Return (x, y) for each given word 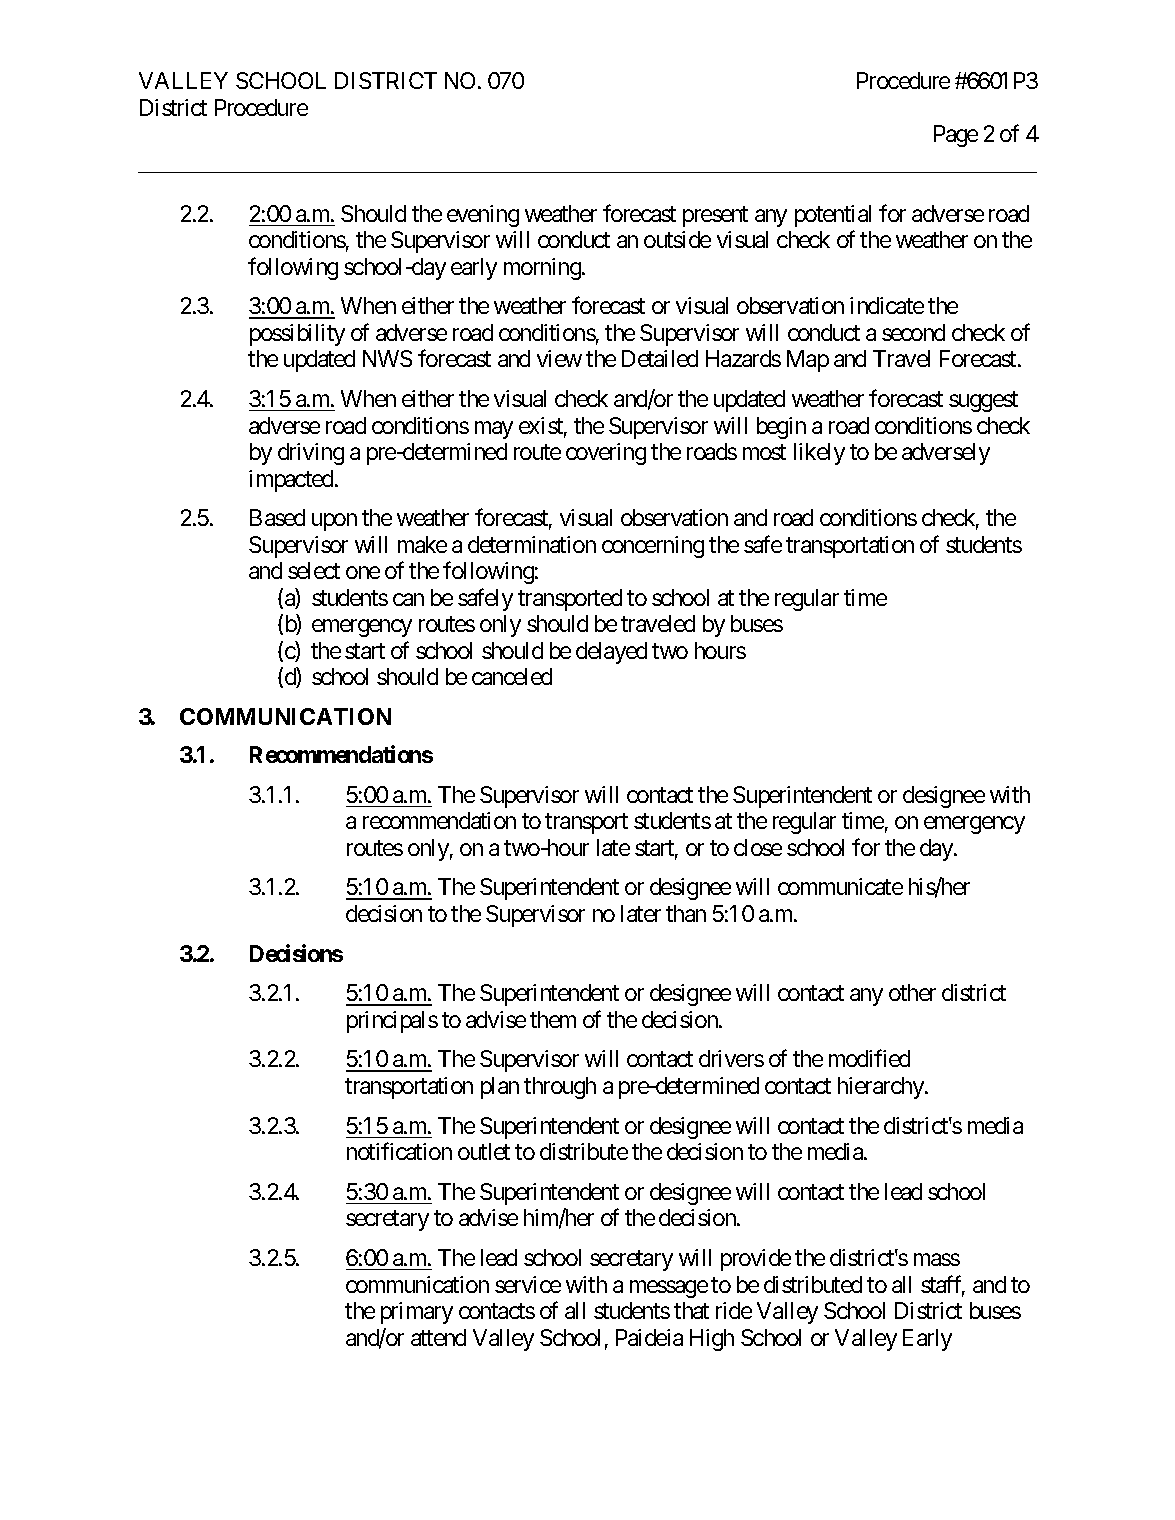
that (691, 1310)
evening (483, 216)
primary (417, 1313)
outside (677, 239)
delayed (611, 653)
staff (943, 1285)
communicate (840, 886)
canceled (512, 676)
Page (956, 136)
